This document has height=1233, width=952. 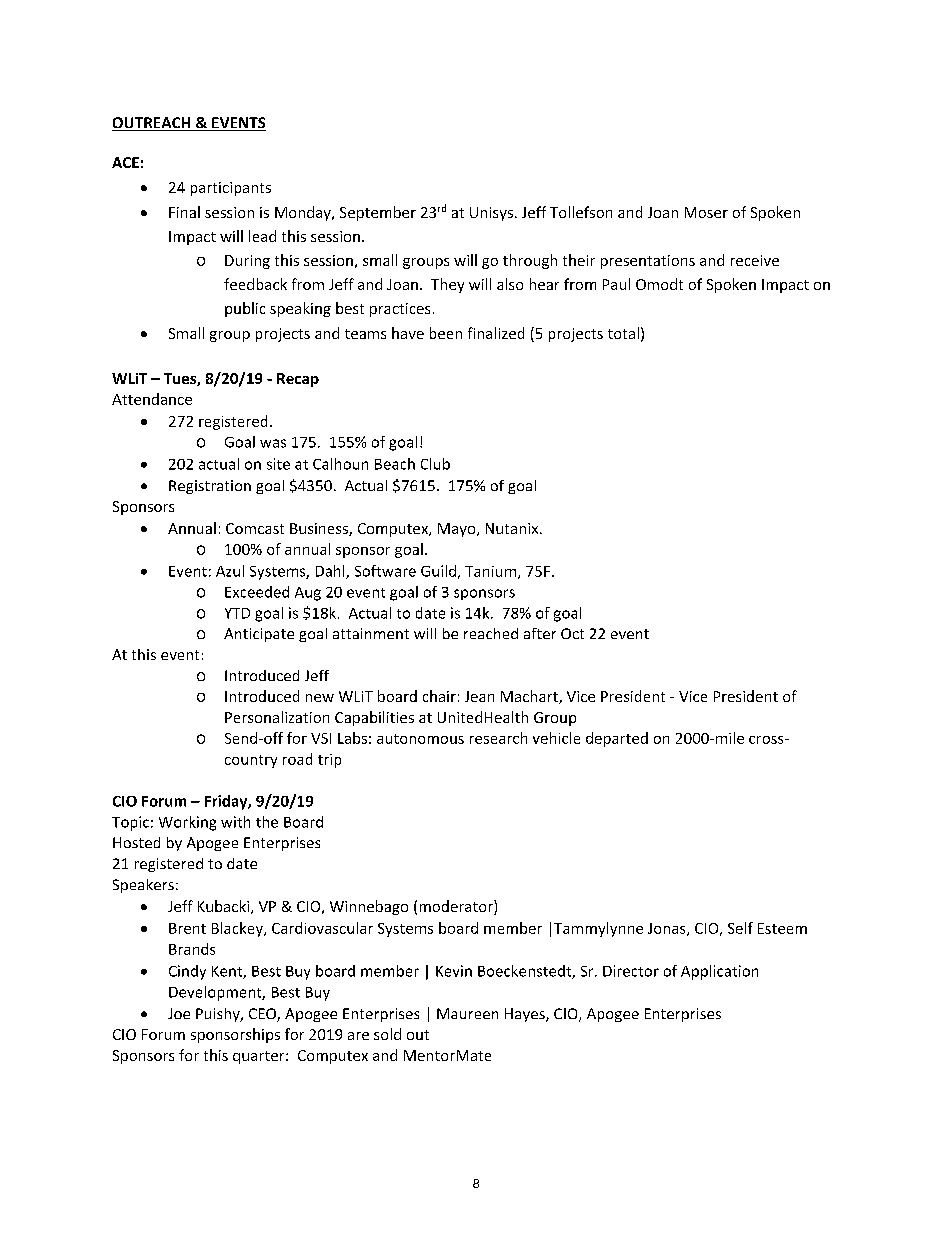 What do you see at coordinates (719, 972) in the document?
I see `Application` at bounding box center [719, 972].
